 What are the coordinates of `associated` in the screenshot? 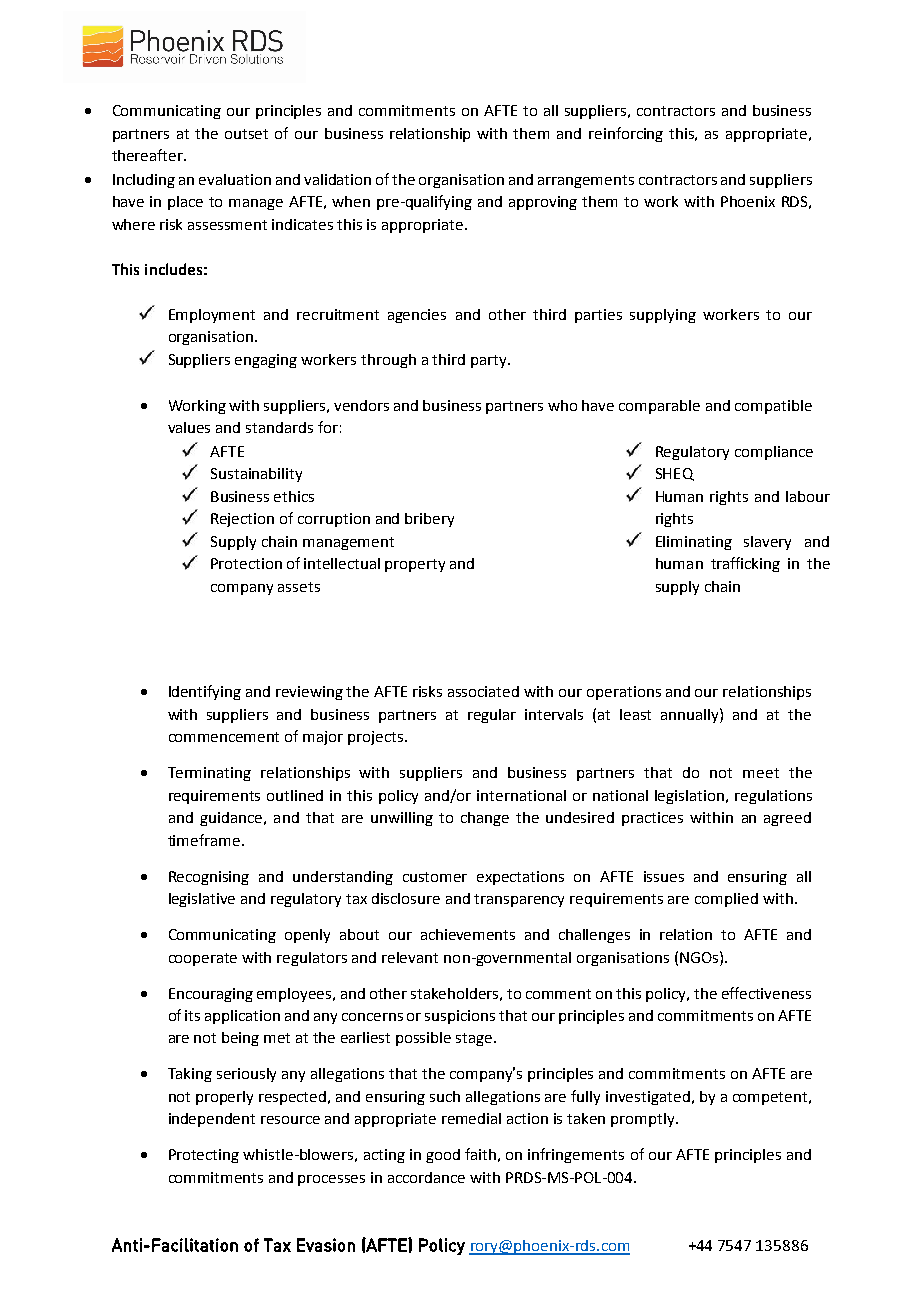 It's located at (483, 691).
